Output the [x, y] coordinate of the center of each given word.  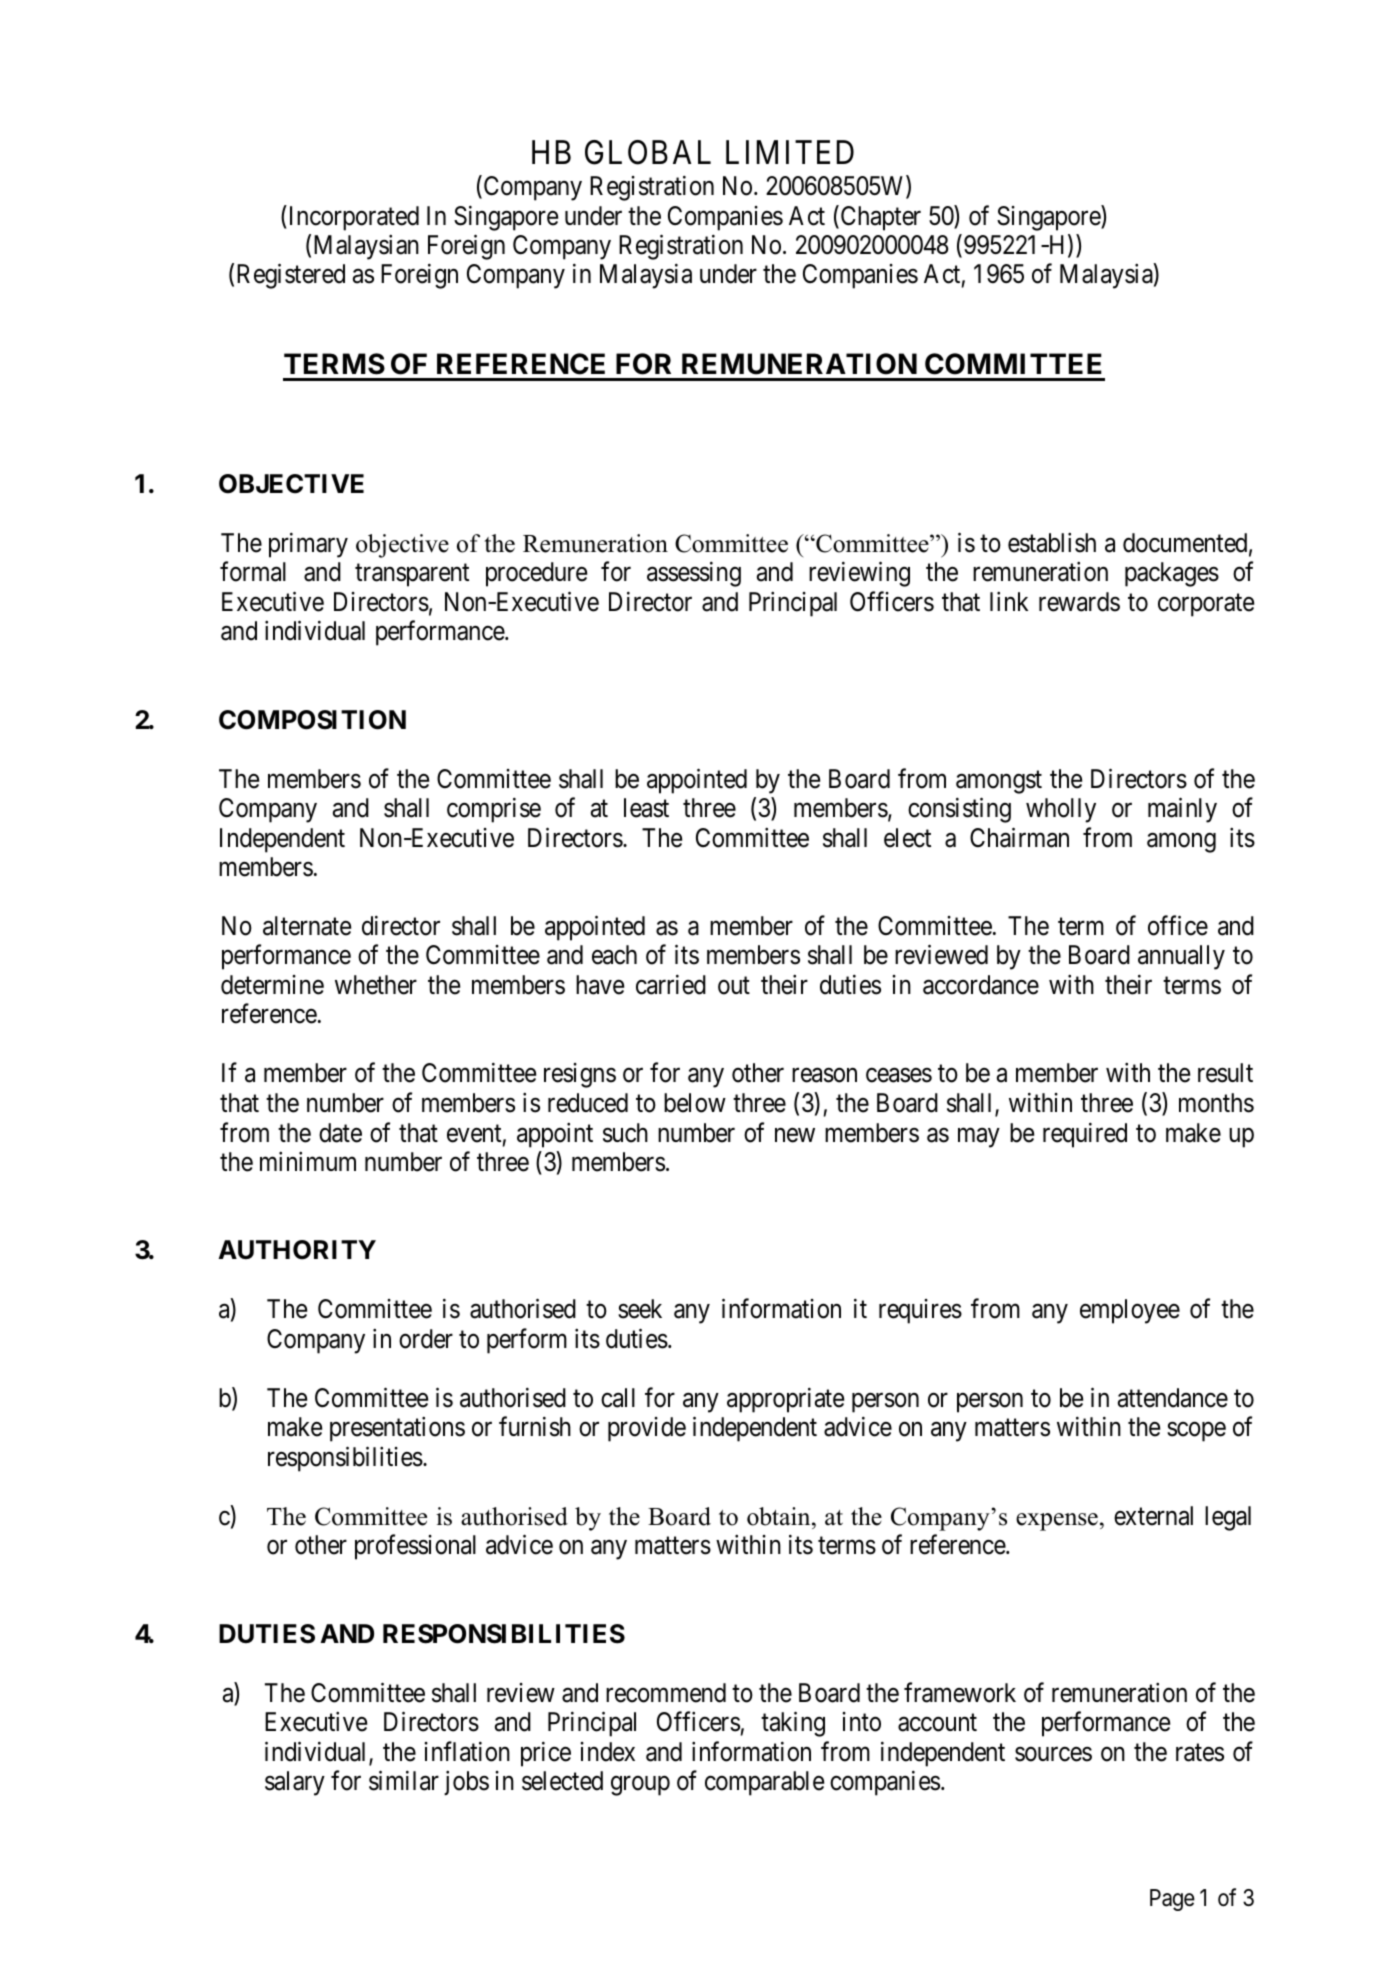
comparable [764, 1783]
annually [1181, 957]
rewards [1079, 602]
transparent [412, 575]
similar [404, 1781]
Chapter [879, 218]
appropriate [785, 1400]
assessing [694, 574]
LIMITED [790, 152]
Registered [291, 276]
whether [376, 985]
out [734, 986]
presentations [397, 1429]
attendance [1173, 1398]
